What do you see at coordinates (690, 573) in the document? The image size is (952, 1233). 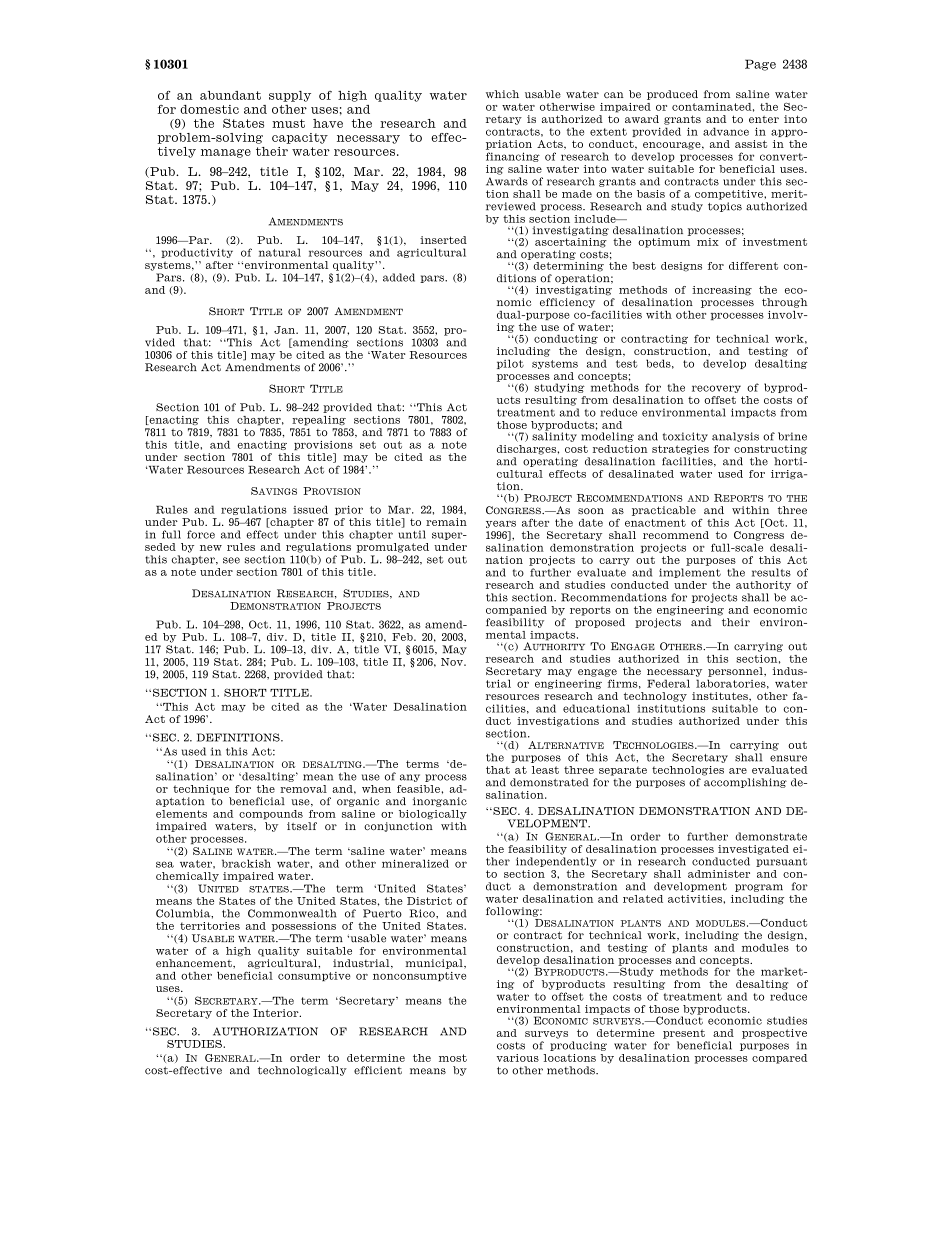 I see `implement` at bounding box center [690, 573].
